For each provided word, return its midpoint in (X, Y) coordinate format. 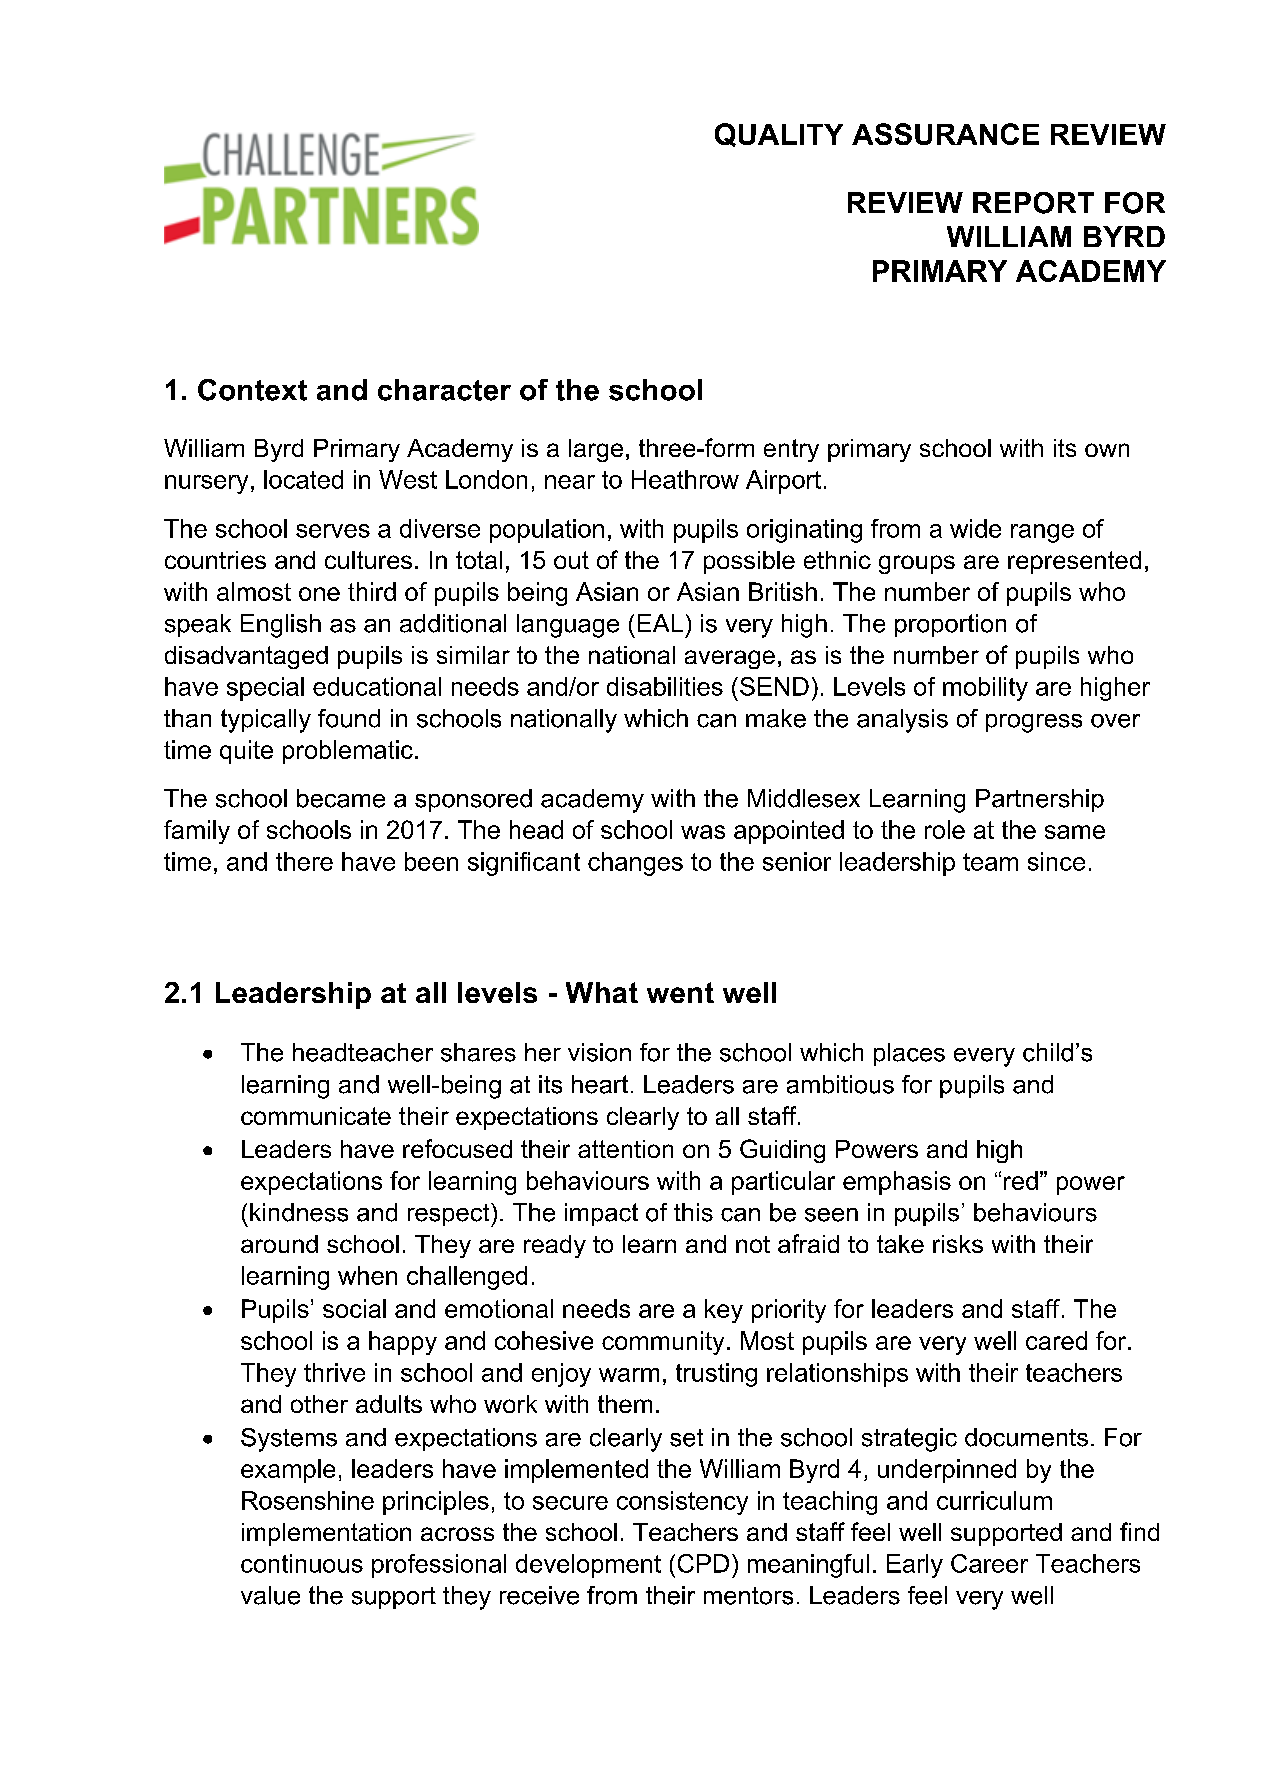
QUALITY (779, 135)
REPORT (1033, 203)
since (1056, 861)
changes (635, 864)
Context (252, 390)
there (304, 861)
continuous (302, 1563)
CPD (703, 1563)
